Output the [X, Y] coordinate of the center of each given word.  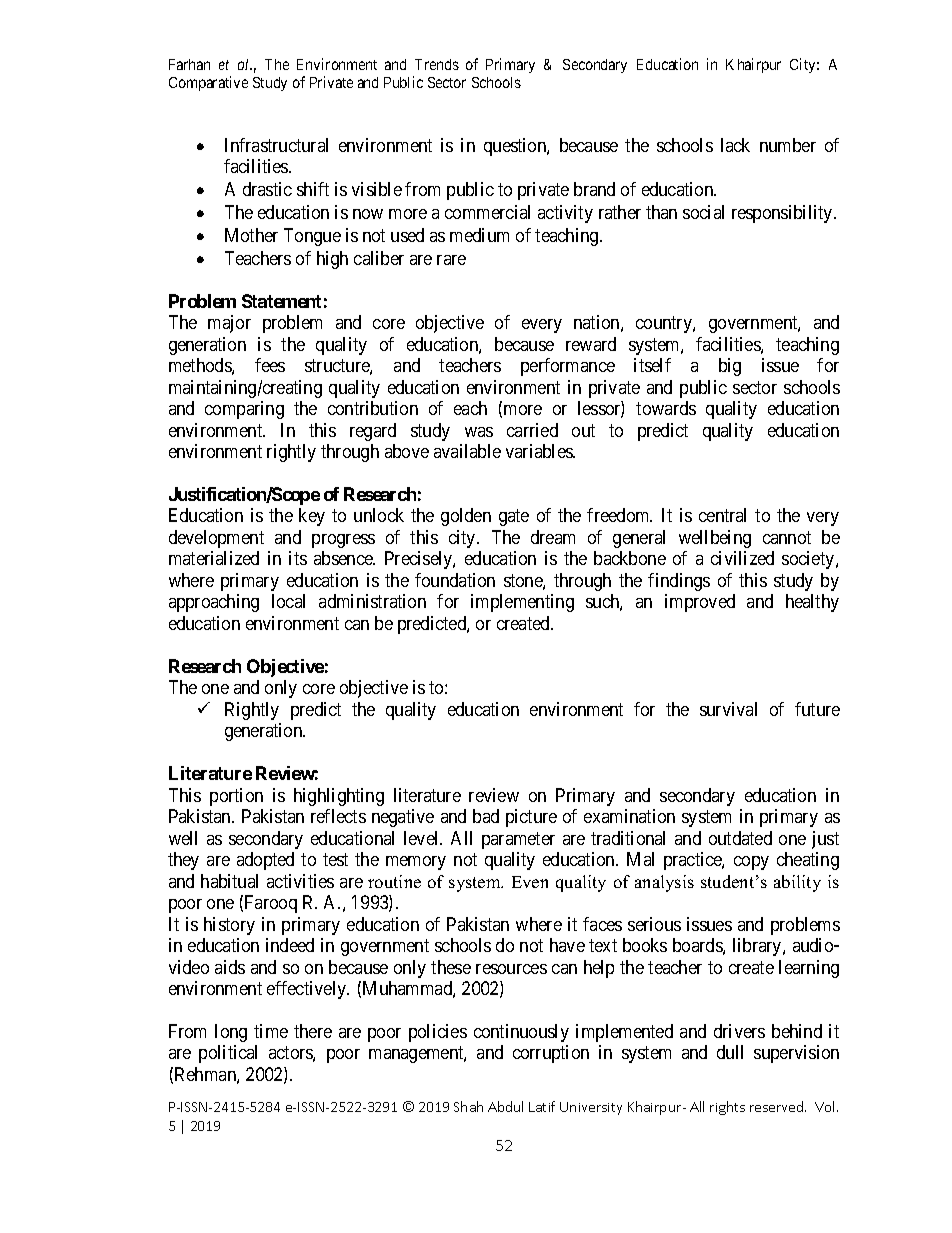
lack [735, 145]
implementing [522, 603]
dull [730, 1052]
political [228, 1054]
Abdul [505, 1106]
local [288, 601]
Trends [437, 64]
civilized [742, 558]
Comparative [208, 83]
